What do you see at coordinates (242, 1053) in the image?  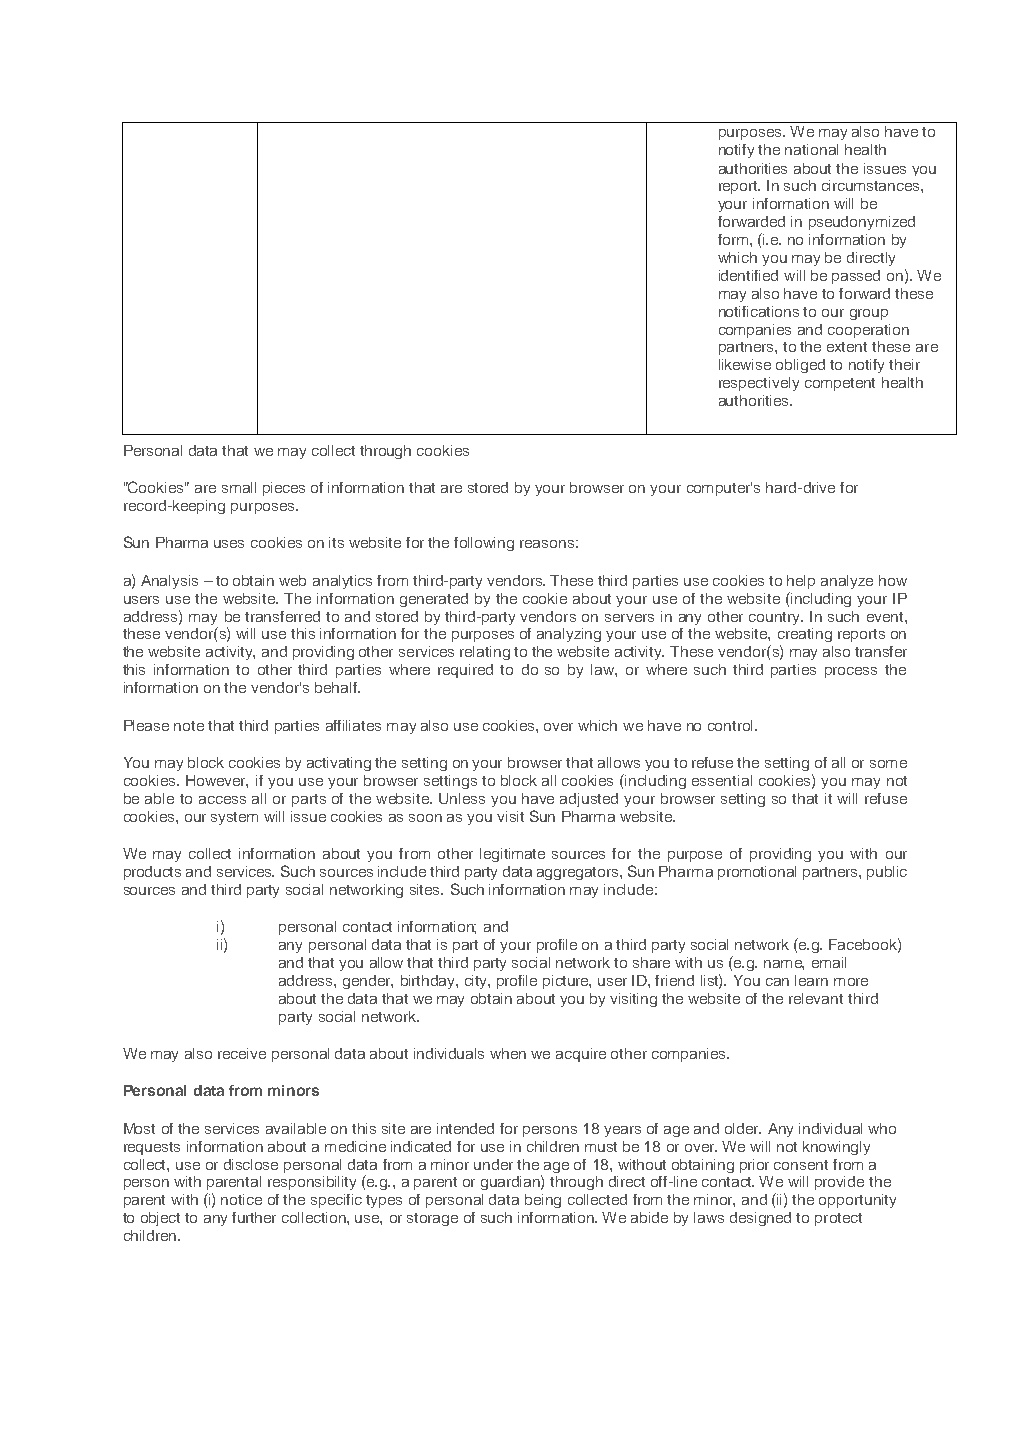 I see `receive` at bounding box center [242, 1053].
